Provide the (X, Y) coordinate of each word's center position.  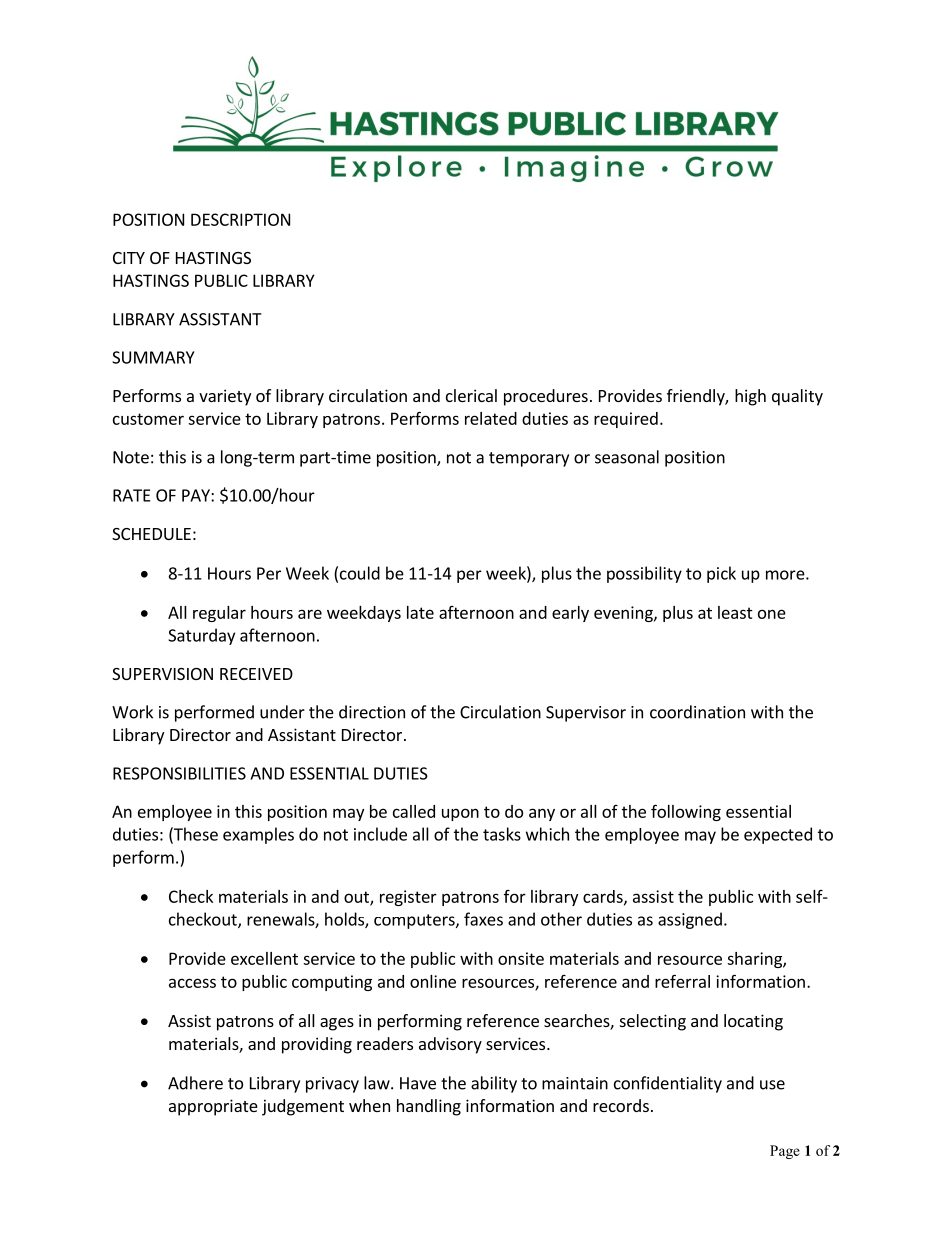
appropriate (213, 1107)
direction (372, 712)
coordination (697, 712)
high (750, 397)
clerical (471, 395)
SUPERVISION (162, 674)
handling (429, 1107)
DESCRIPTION (240, 219)
